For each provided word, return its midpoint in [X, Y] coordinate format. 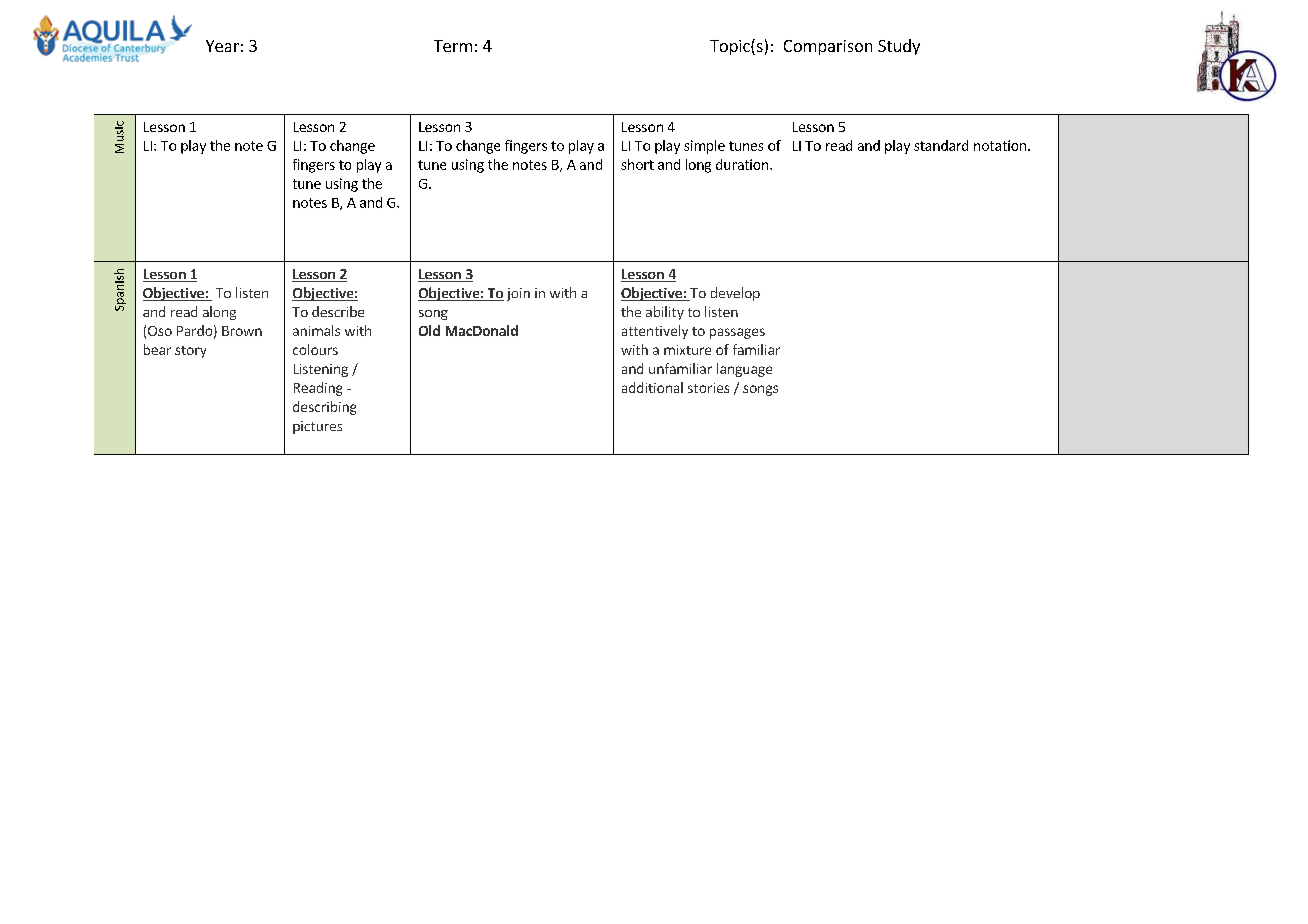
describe [338, 311]
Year [222, 46]
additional [652, 387]
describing [324, 408]
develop [735, 294]
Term [453, 46]
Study [899, 47]
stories [708, 388]
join [518, 294]
